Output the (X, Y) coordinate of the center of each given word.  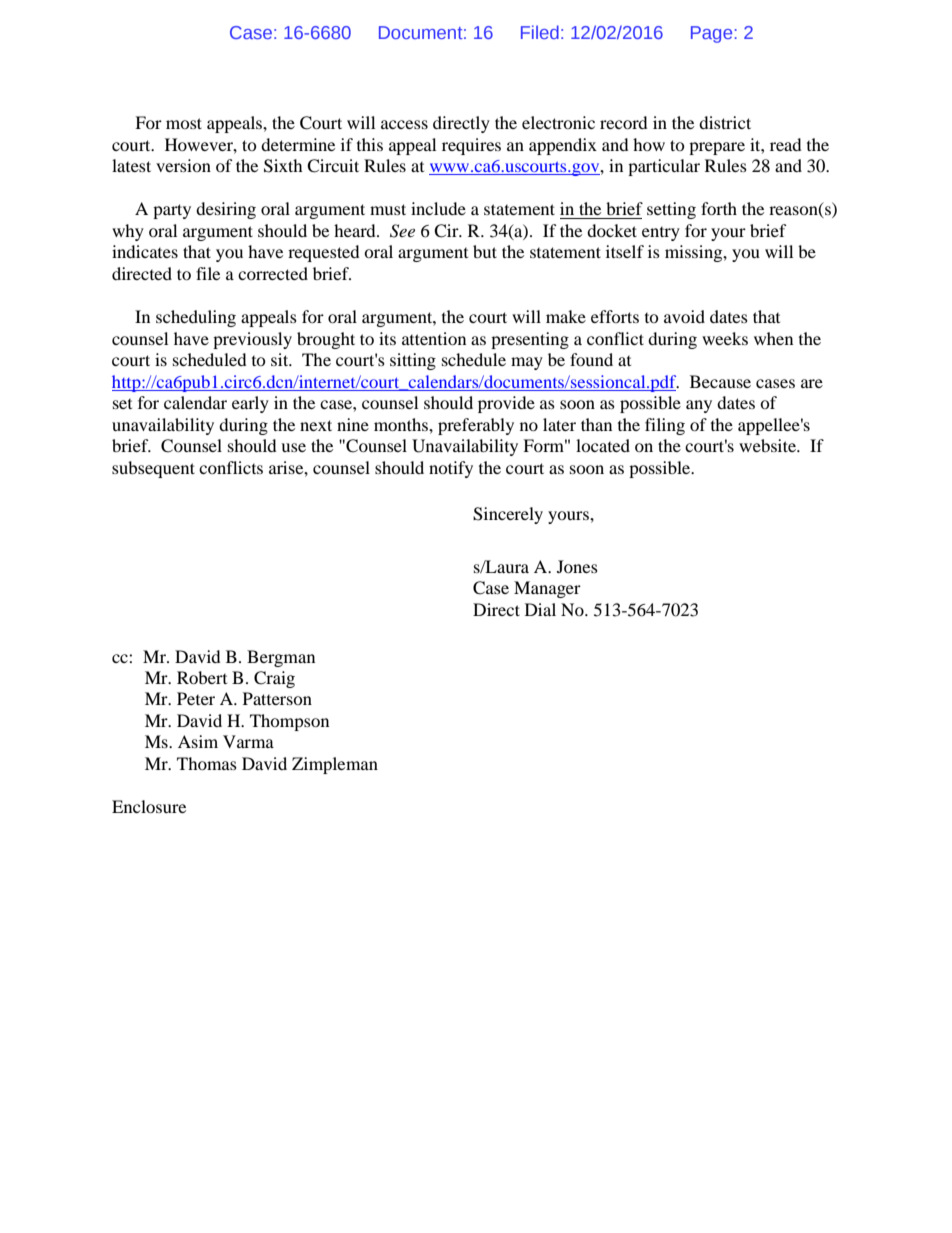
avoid (684, 316)
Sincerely (508, 515)
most (184, 123)
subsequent (153, 469)
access (404, 124)
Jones (577, 566)
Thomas (207, 763)
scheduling (196, 318)
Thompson (289, 722)
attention (434, 338)
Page (713, 34)
